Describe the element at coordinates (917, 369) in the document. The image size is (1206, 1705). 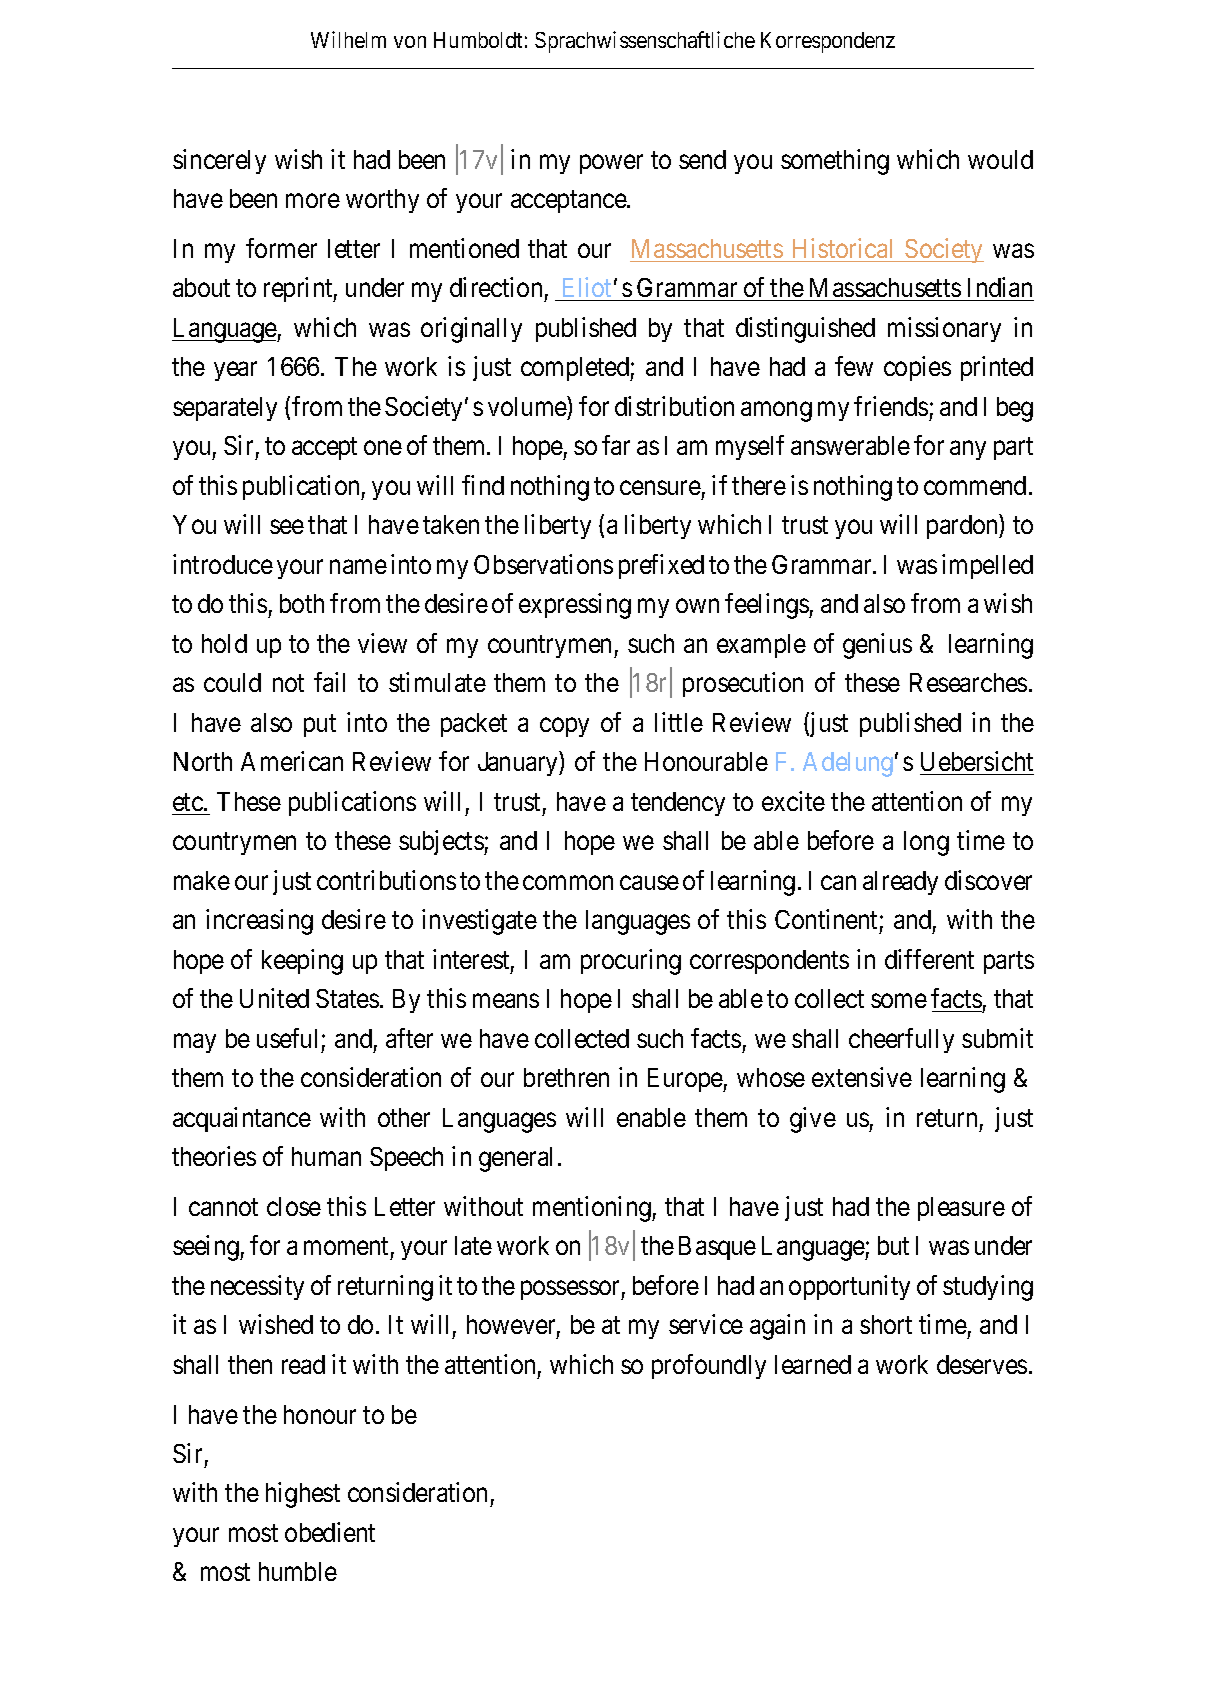
I see `copies` at that location.
